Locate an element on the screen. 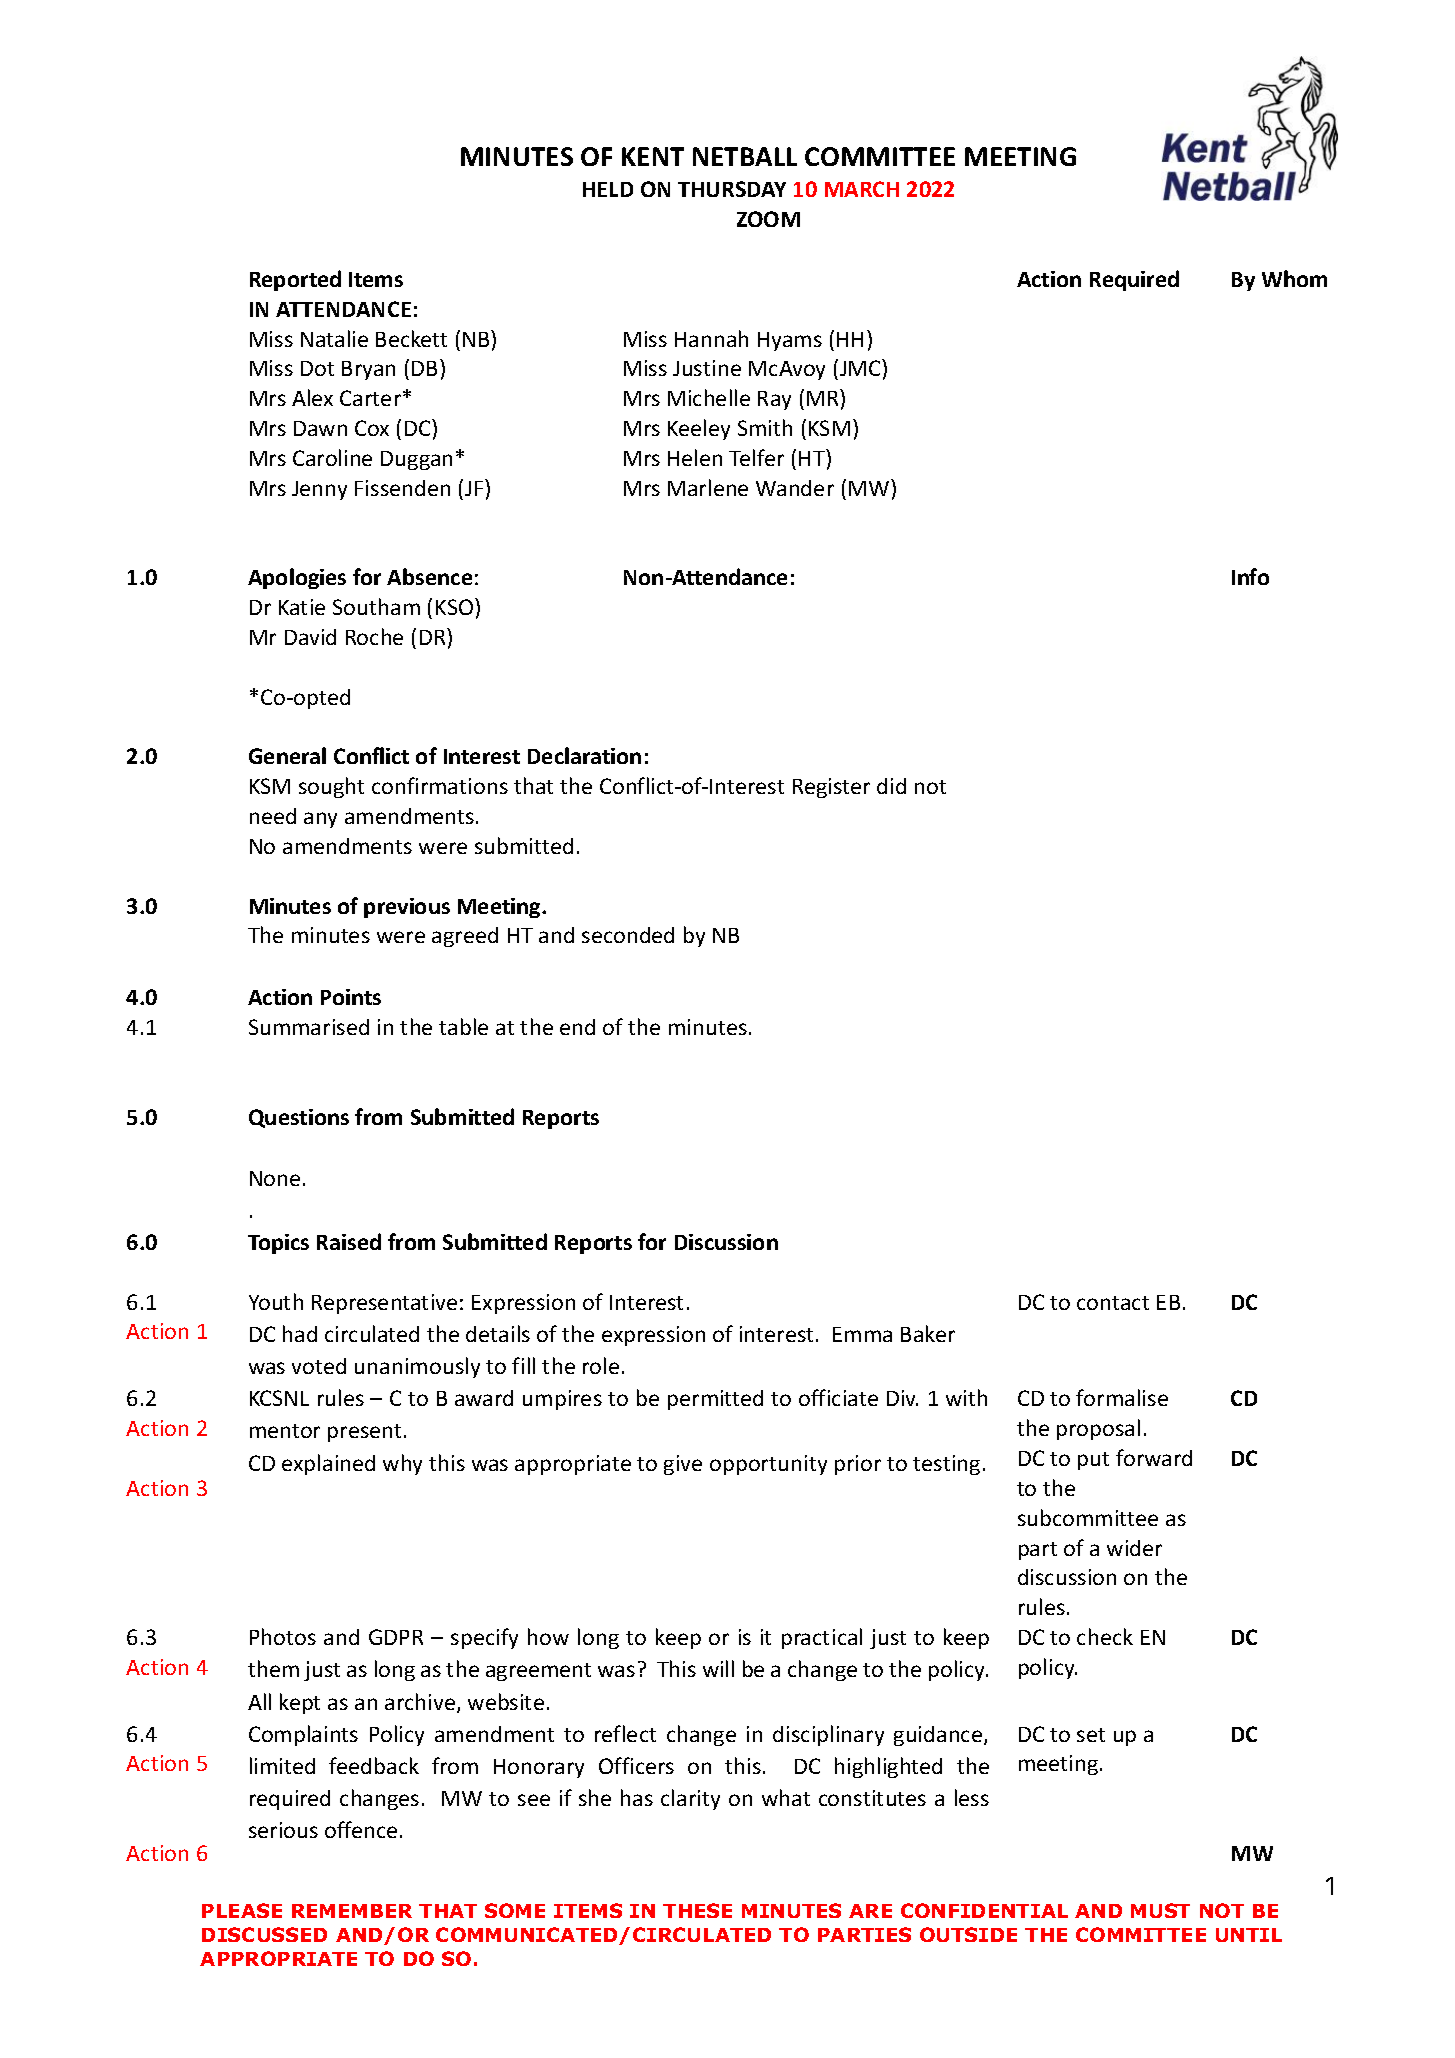 Image resolution: width=1455 pixels, height=2058 pixels. Reported is located at coordinates (295, 280).
